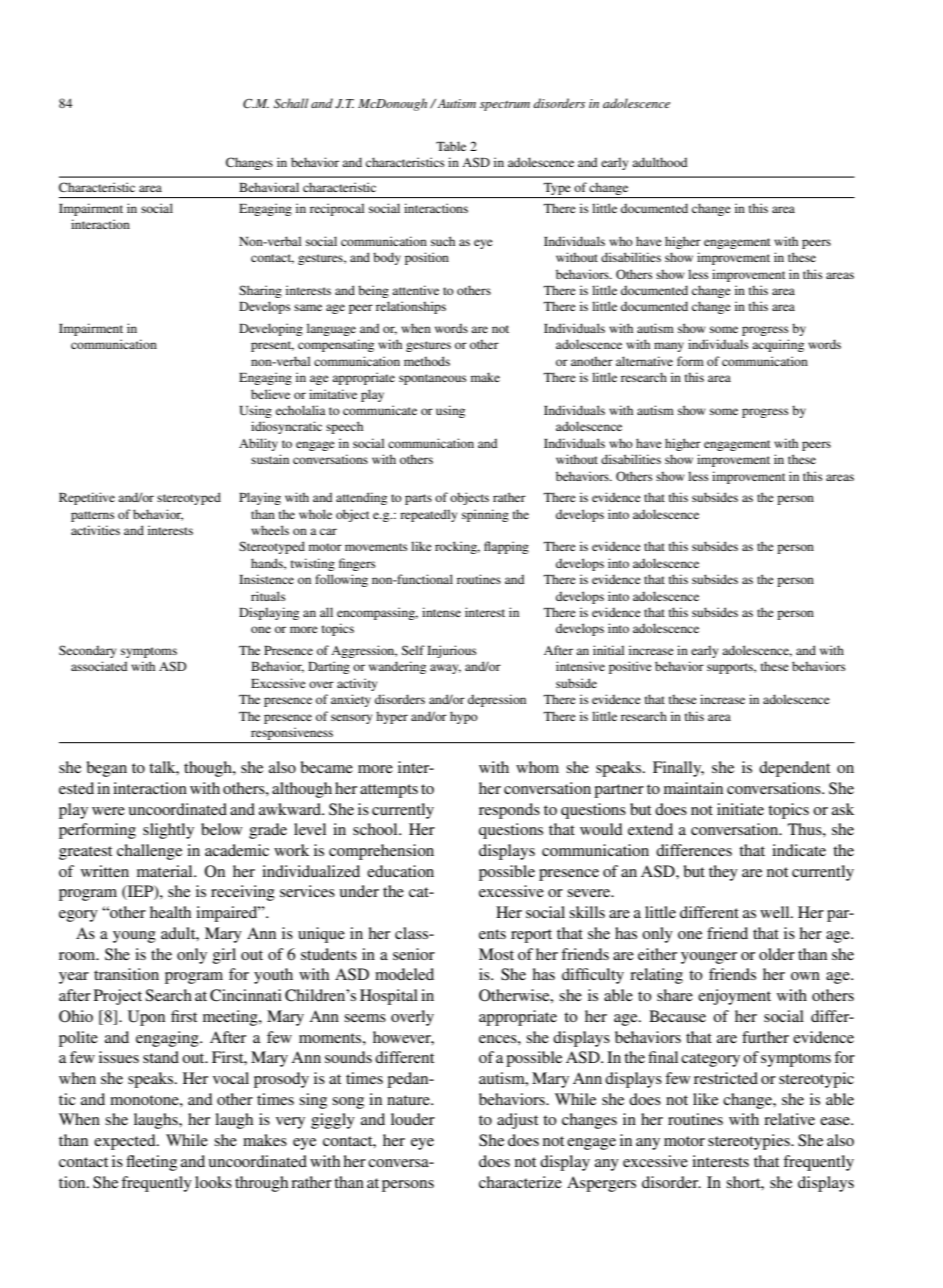  What do you see at coordinates (413, 1119) in the screenshot?
I see `louder` at bounding box center [413, 1119].
